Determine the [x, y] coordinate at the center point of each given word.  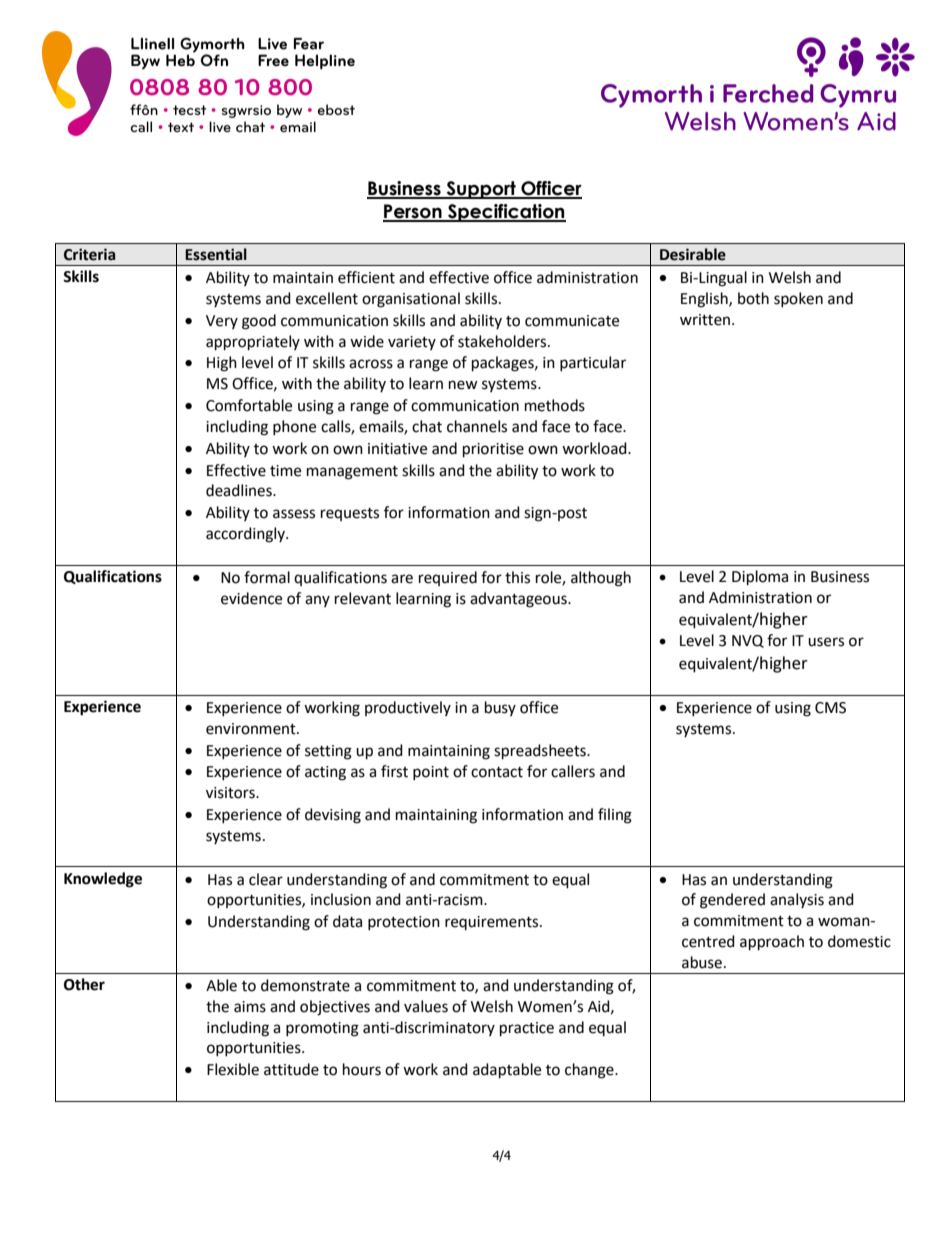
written [706, 320]
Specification [506, 213]
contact [497, 772]
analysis [797, 900]
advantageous [519, 600]
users [826, 642]
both [753, 298]
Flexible [233, 1069]
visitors [231, 793]
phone [294, 427]
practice [527, 1029]
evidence [251, 598]
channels [477, 426]
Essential [216, 254]
